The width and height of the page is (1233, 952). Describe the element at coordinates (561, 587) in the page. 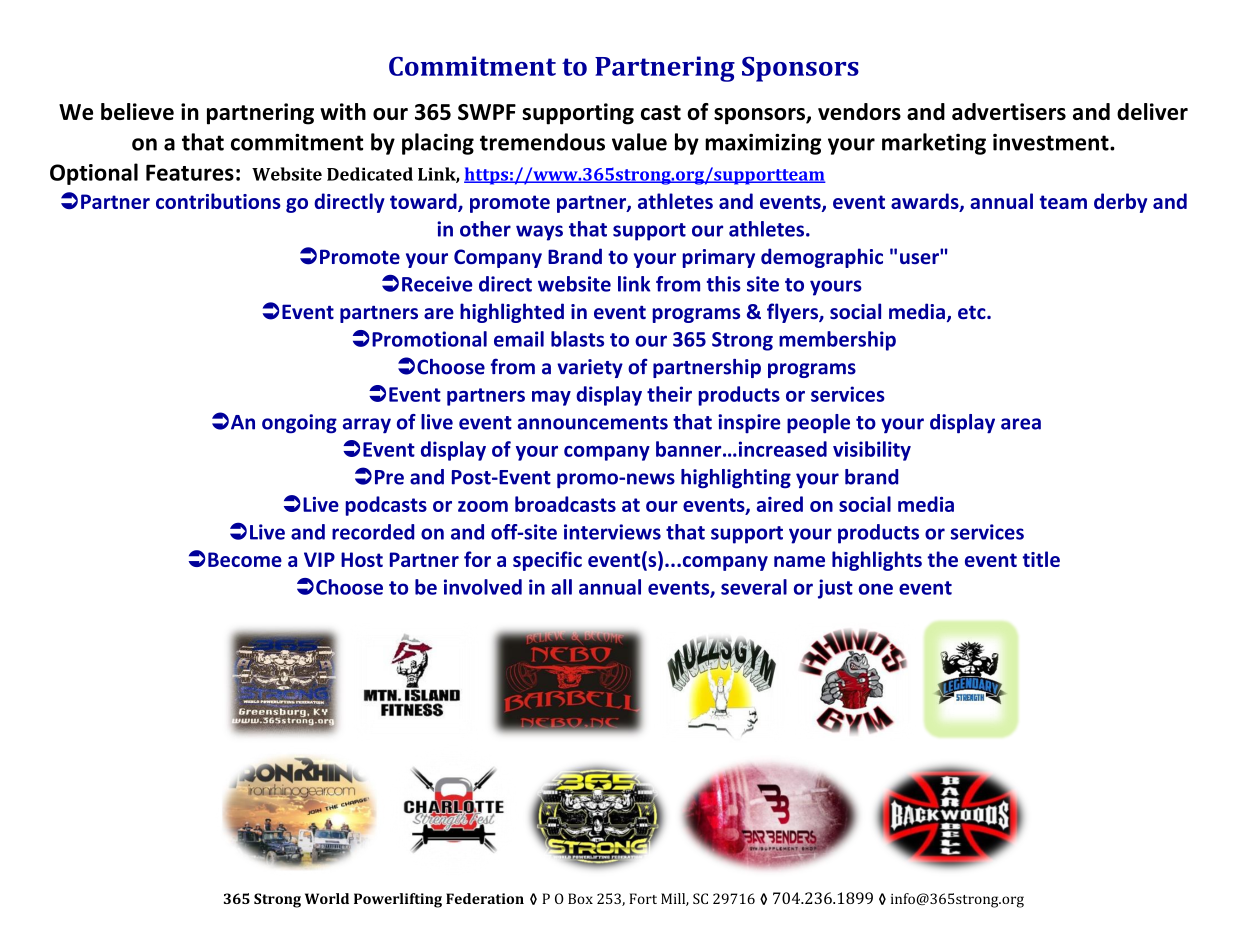

I see `all` at that location.
